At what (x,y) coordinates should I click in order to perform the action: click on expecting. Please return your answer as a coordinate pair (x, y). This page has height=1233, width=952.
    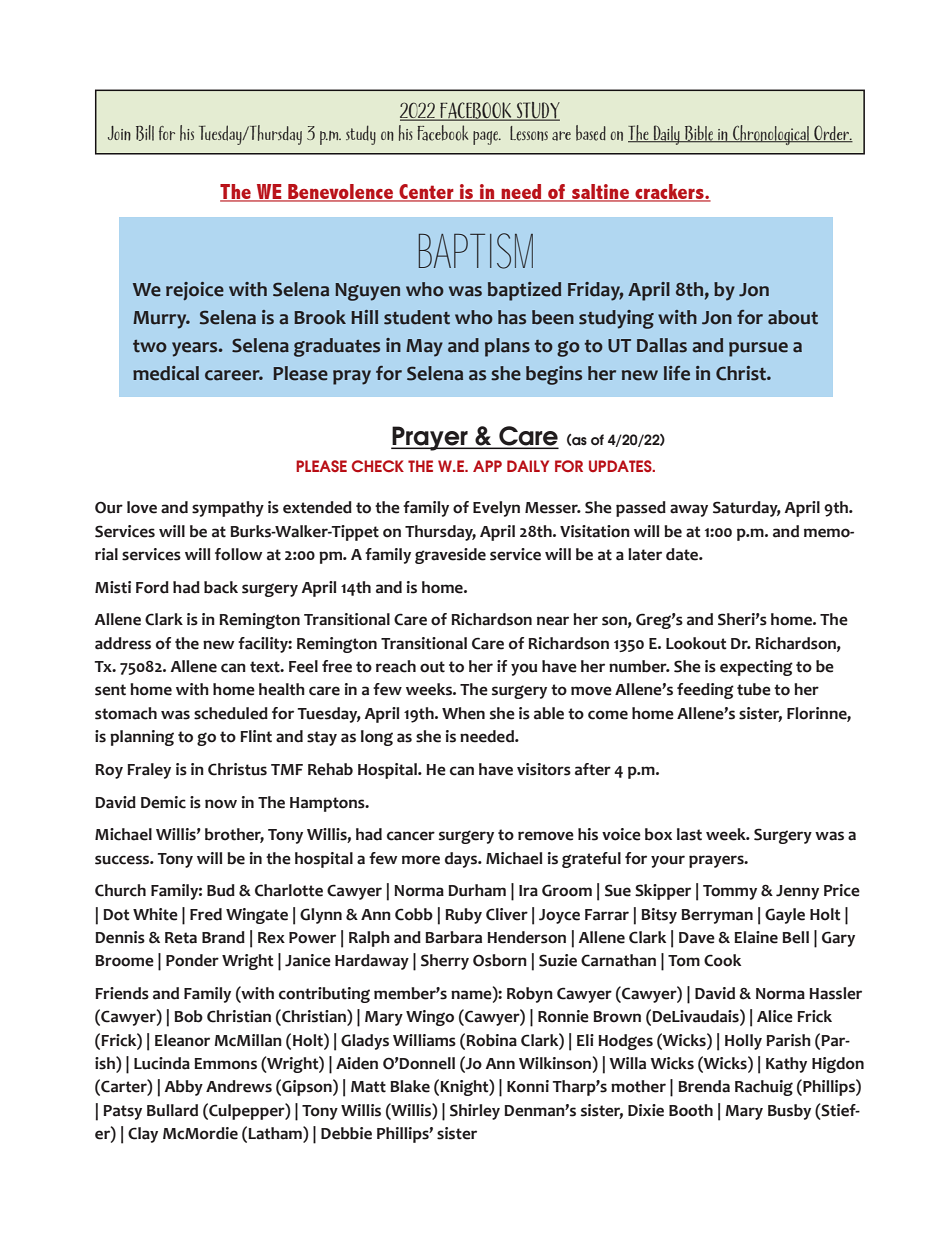
    Looking at the image, I should click on (756, 668).
